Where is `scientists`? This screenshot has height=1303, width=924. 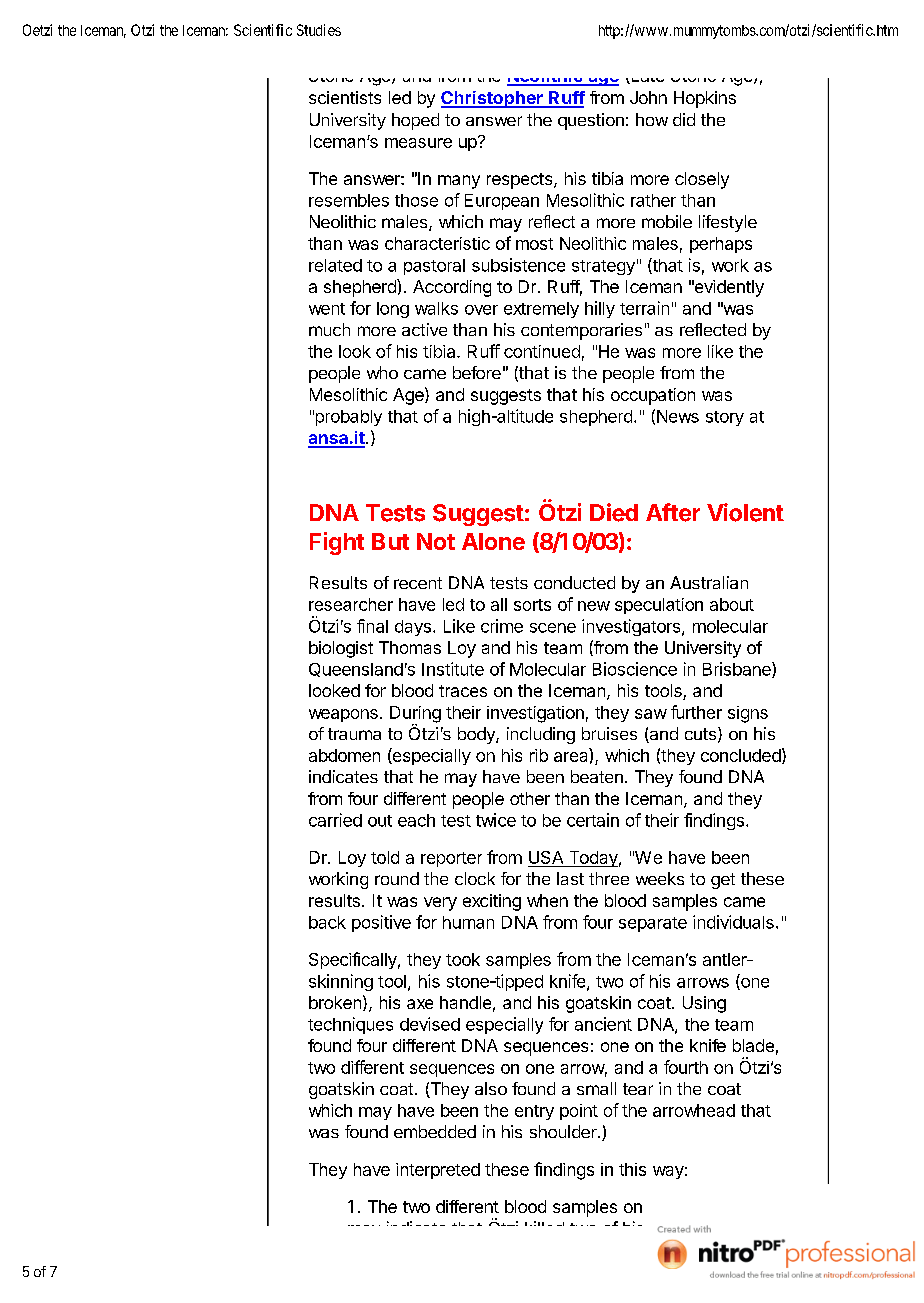 scientists is located at coordinates (345, 97).
